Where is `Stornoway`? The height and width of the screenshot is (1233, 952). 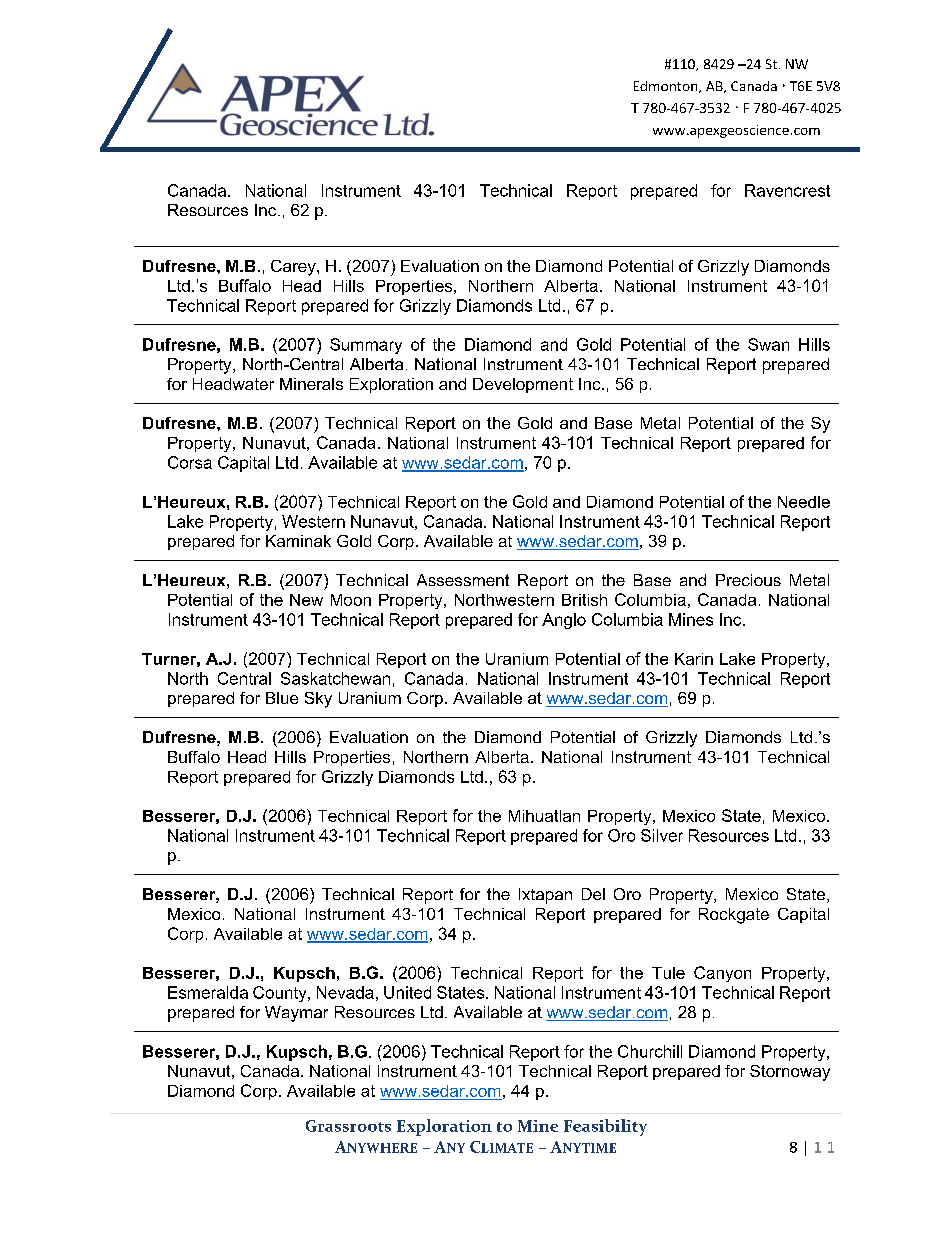
Stornoway is located at coordinates (790, 1073).
